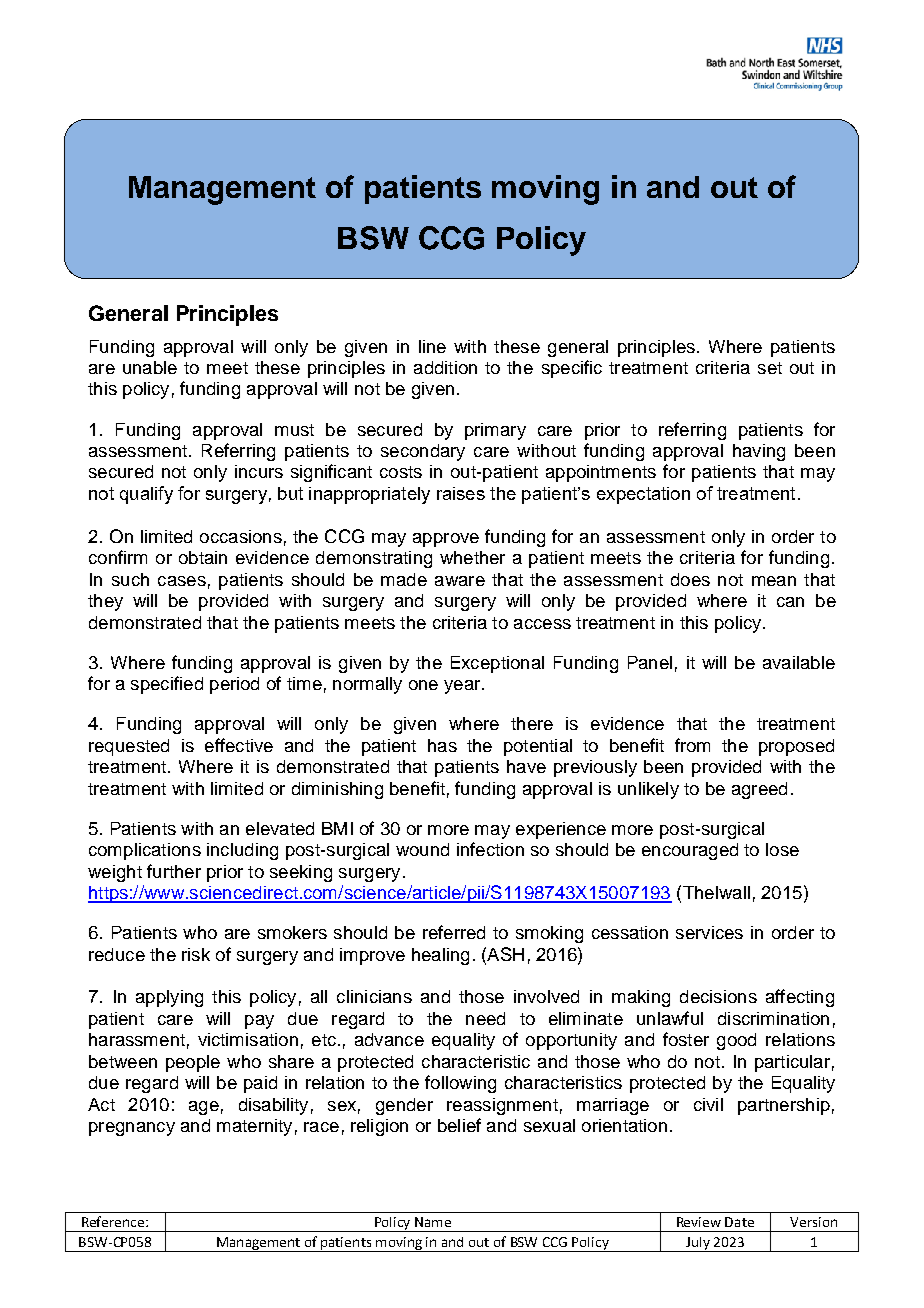 This screenshot has width=924, height=1308. What do you see at coordinates (770, 368) in the screenshot?
I see `set` at bounding box center [770, 368].
